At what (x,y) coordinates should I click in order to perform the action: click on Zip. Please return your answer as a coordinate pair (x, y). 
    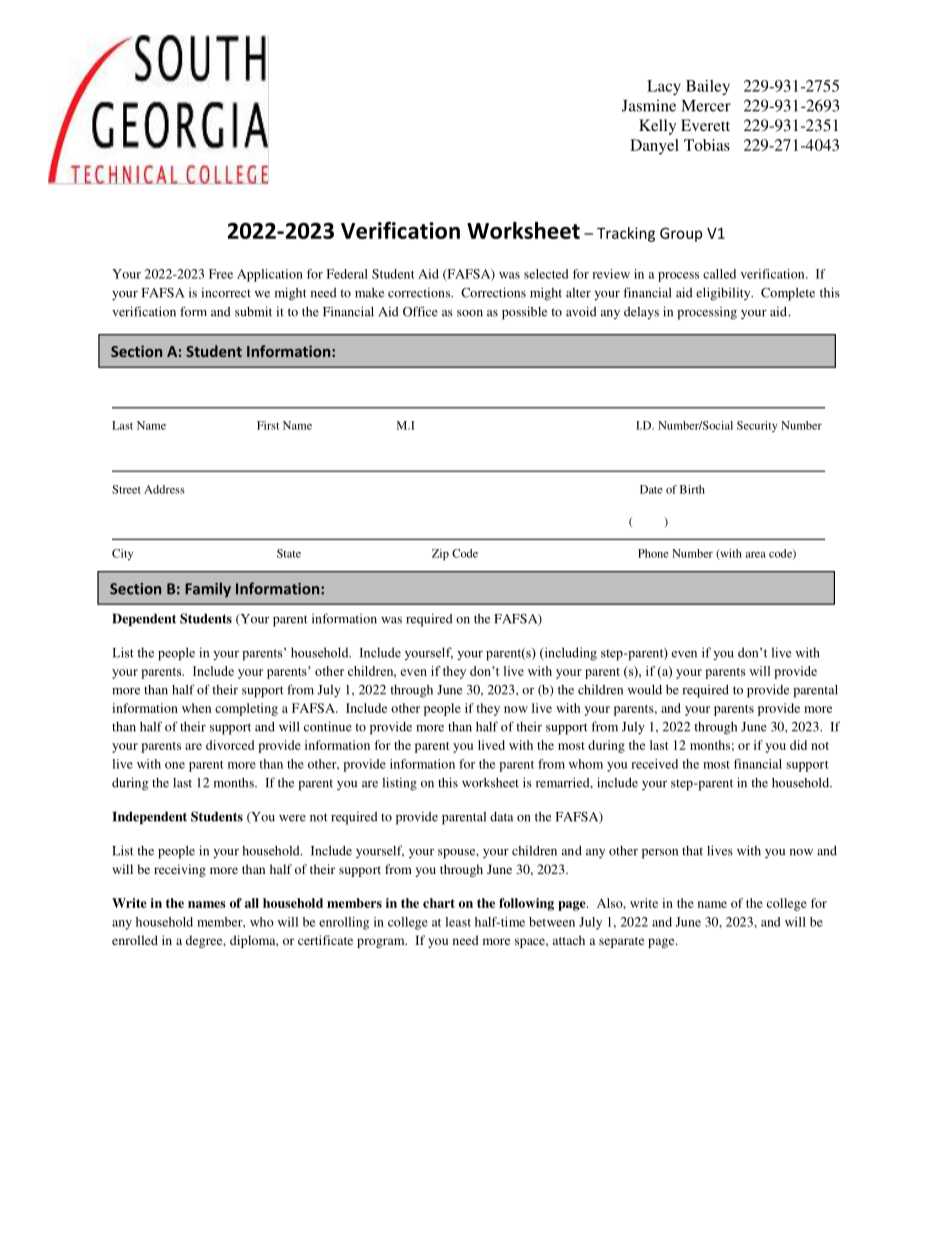
    Looking at the image, I should click on (440, 555).
